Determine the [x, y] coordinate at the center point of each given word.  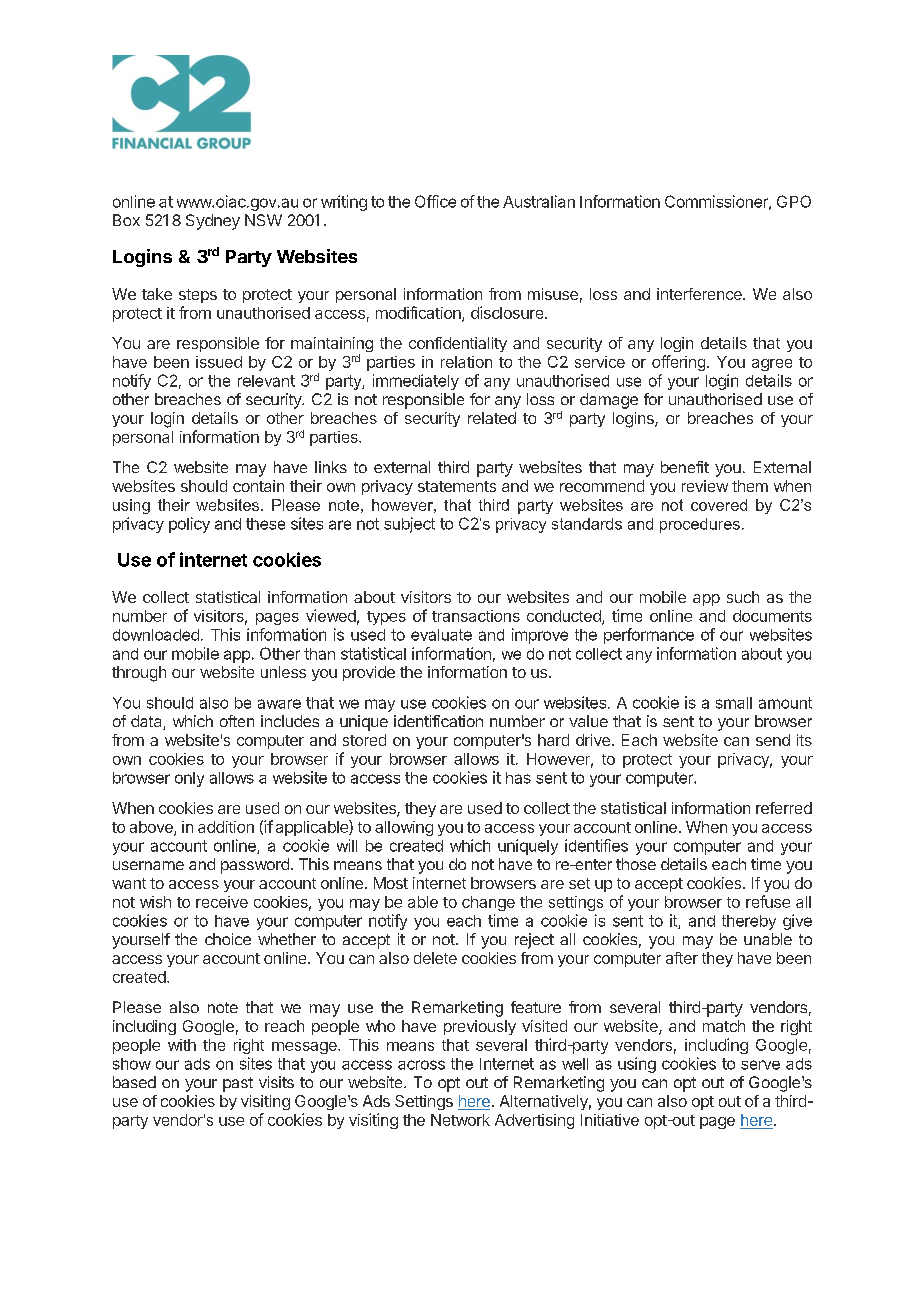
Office [435, 201]
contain [258, 486]
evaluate [441, 635]
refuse [768, 901]
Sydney [213, 222]
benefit [685, 467]
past [238, 1084]
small [734, 703]
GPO [794, 201]
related [492, 418]
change [488, 903]
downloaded [156, 635]
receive [222, 902]
